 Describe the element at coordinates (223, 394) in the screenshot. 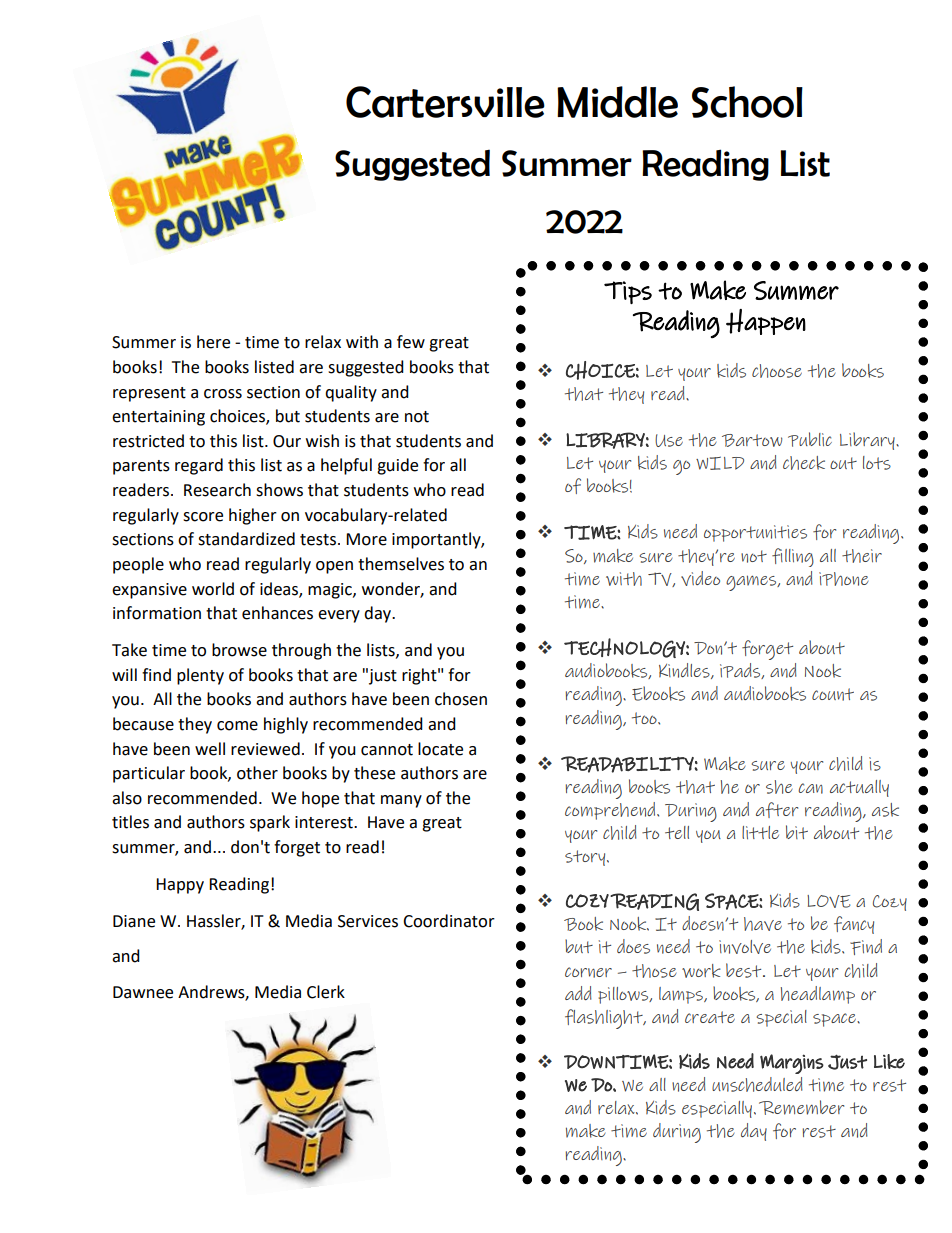

I see `cross` at that location.
